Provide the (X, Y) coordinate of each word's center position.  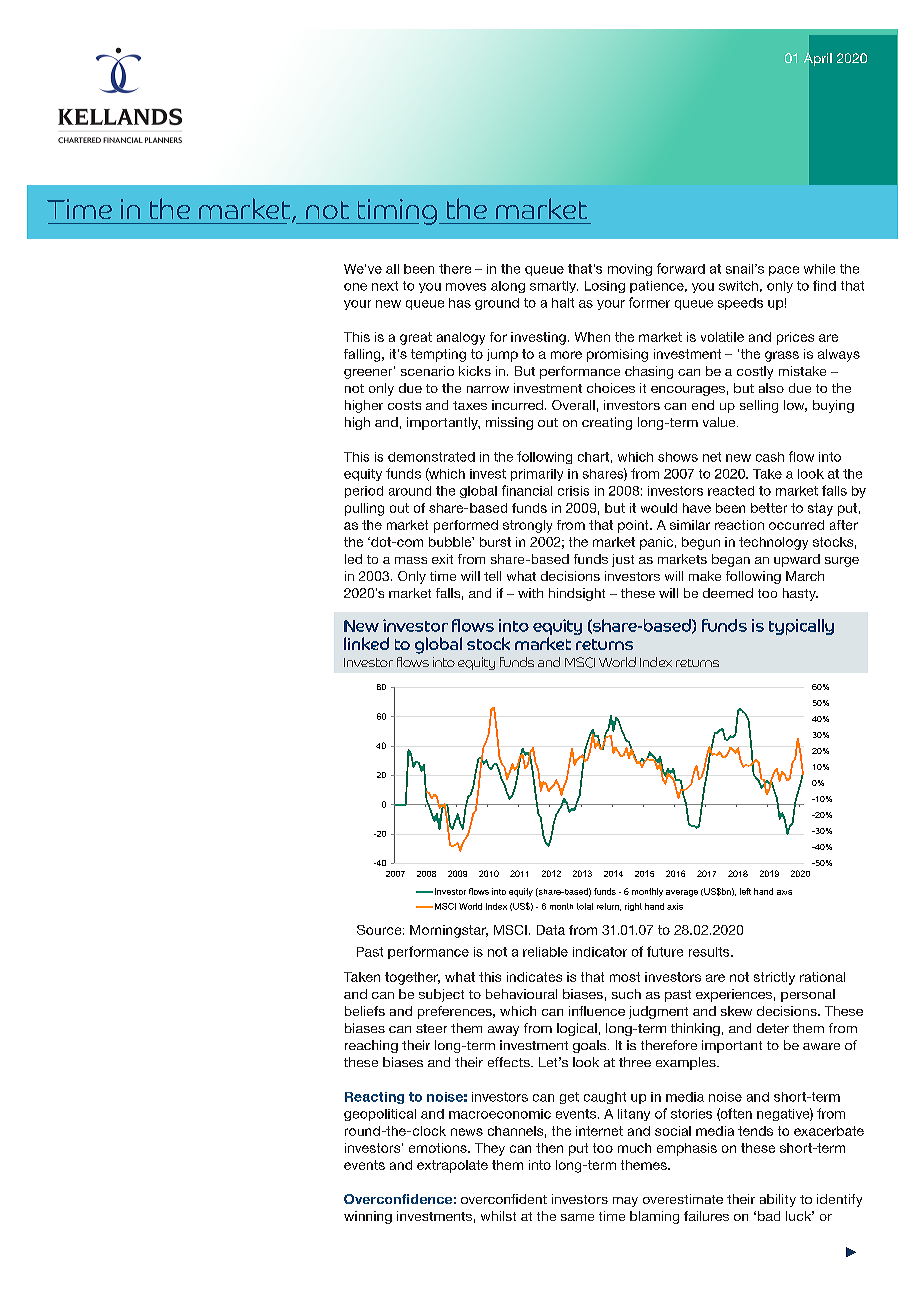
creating (607, 423)
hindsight (577, 594)
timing (396, 212)
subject (441, 995)
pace (784, 271)
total (585, 906)
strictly (774, 978)
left (745, 891)
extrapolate (452, 1166)
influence (597, 1011)
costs (404, 405)
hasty (800, 594)
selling (759, 406)
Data (551, 930)
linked (366, 643)
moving (630, 270)
